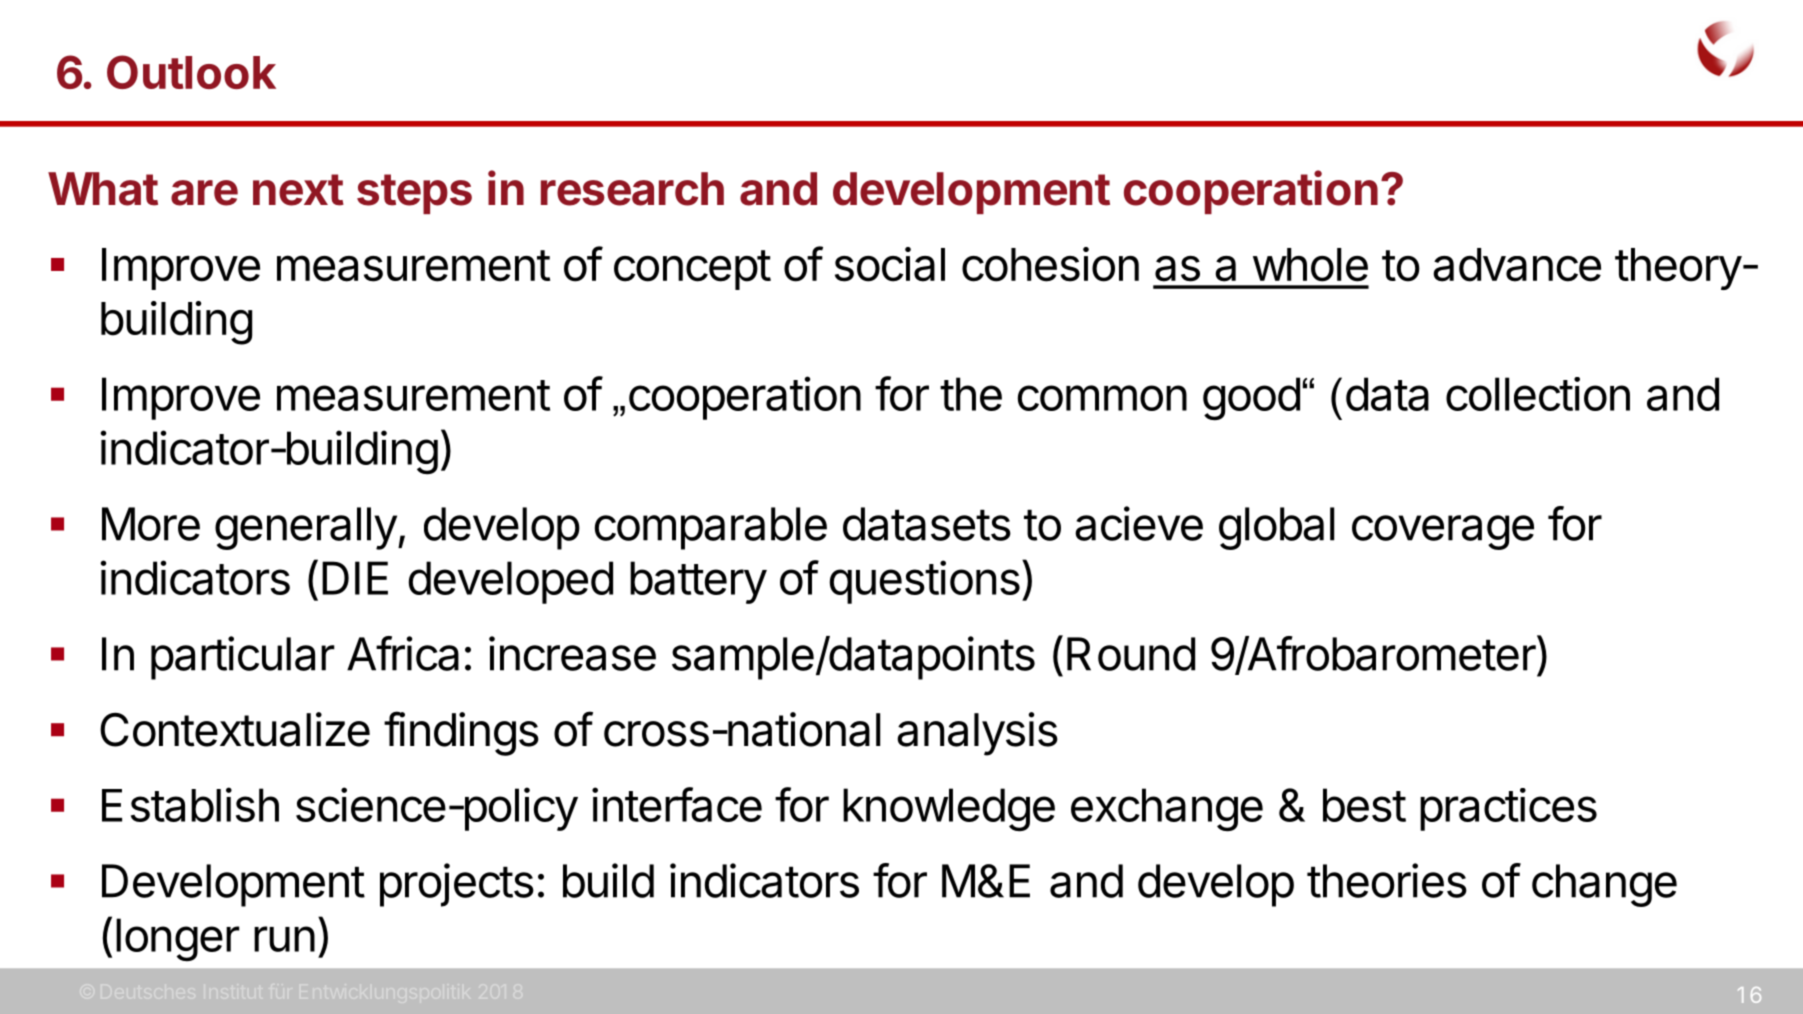 Image resolution: width=1803 pixels, height=1014 pixels. What do you see at coordinates (235, 729) in the screenshot?
I see `Contextualize` at bounding box center [235, 729].
